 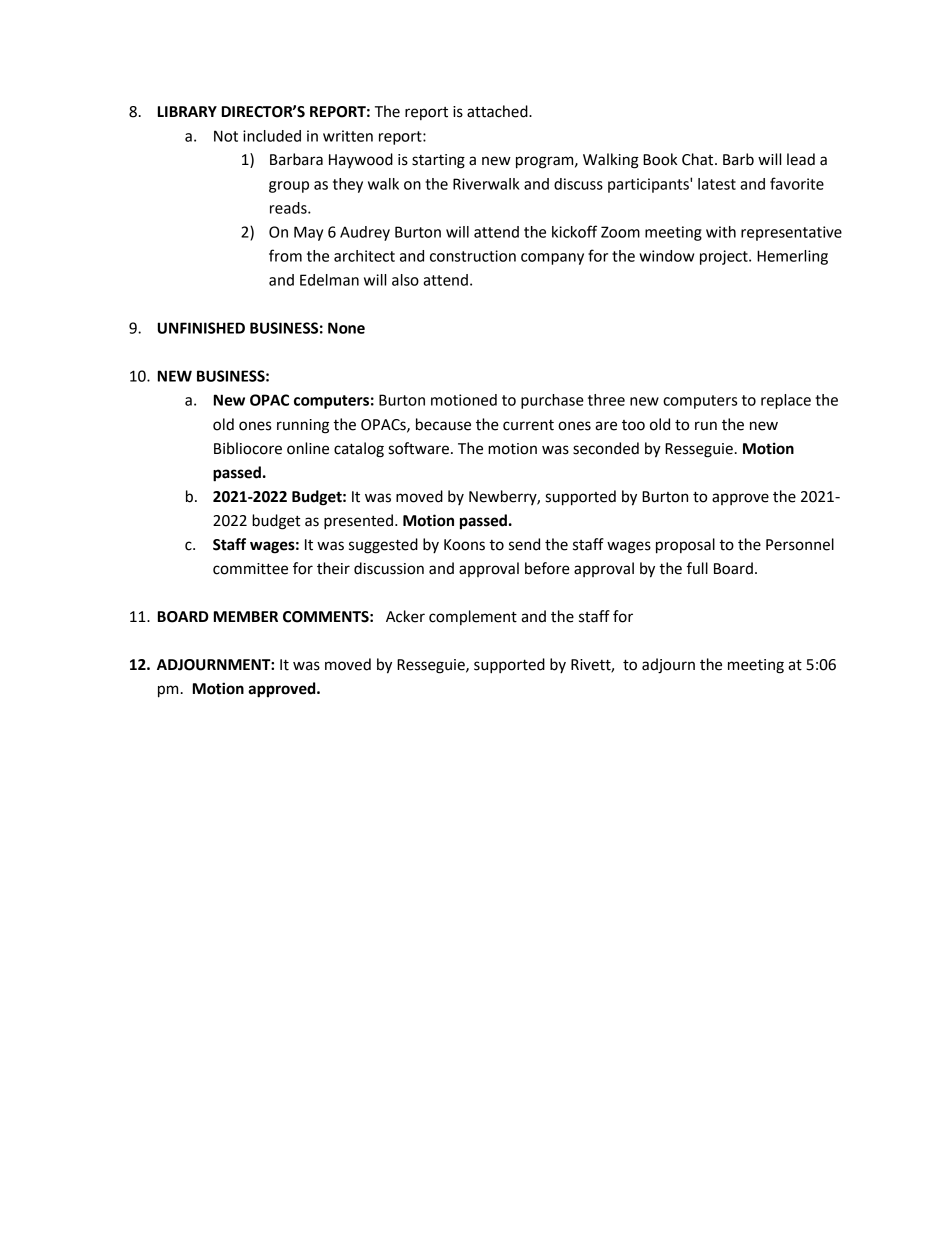 I want to click on included, so click(x=272, y=136).
